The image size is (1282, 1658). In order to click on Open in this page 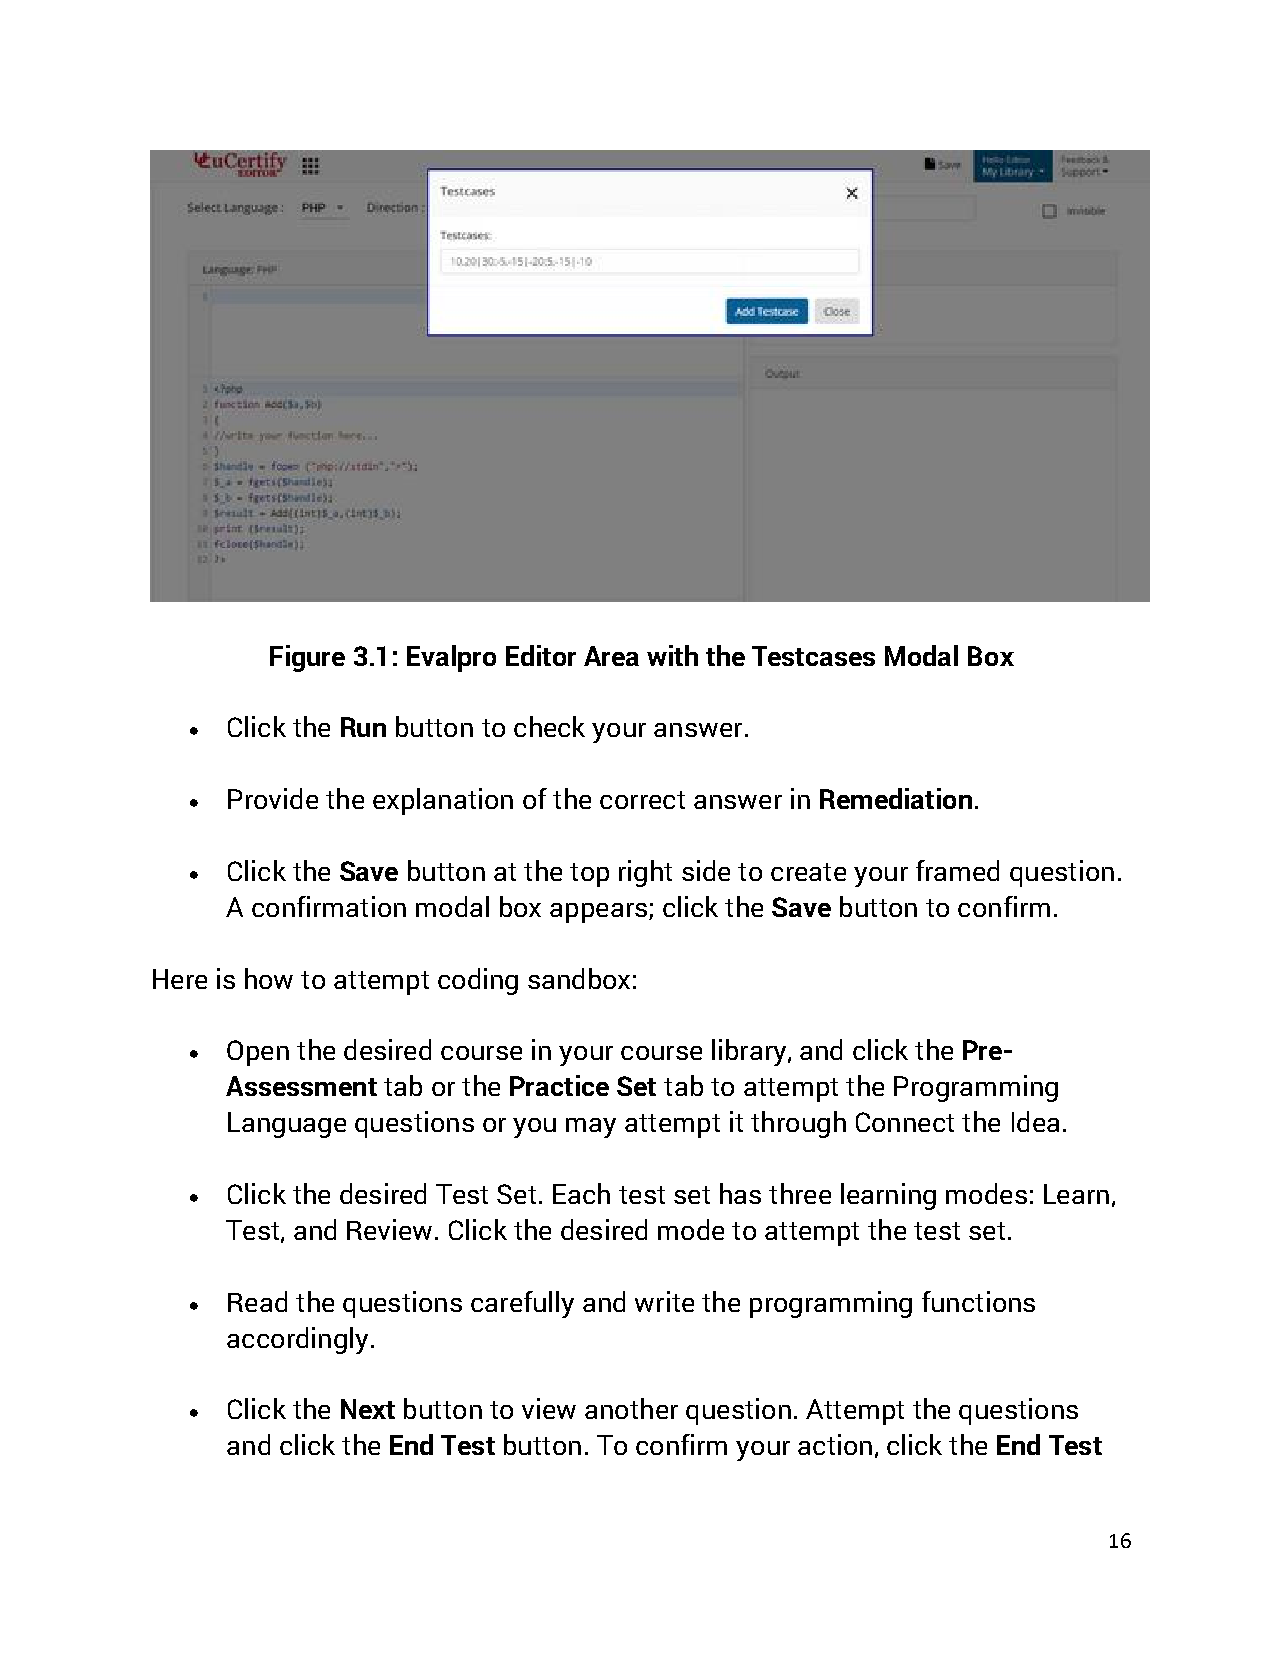, I will do `click(258, 1053)`.
